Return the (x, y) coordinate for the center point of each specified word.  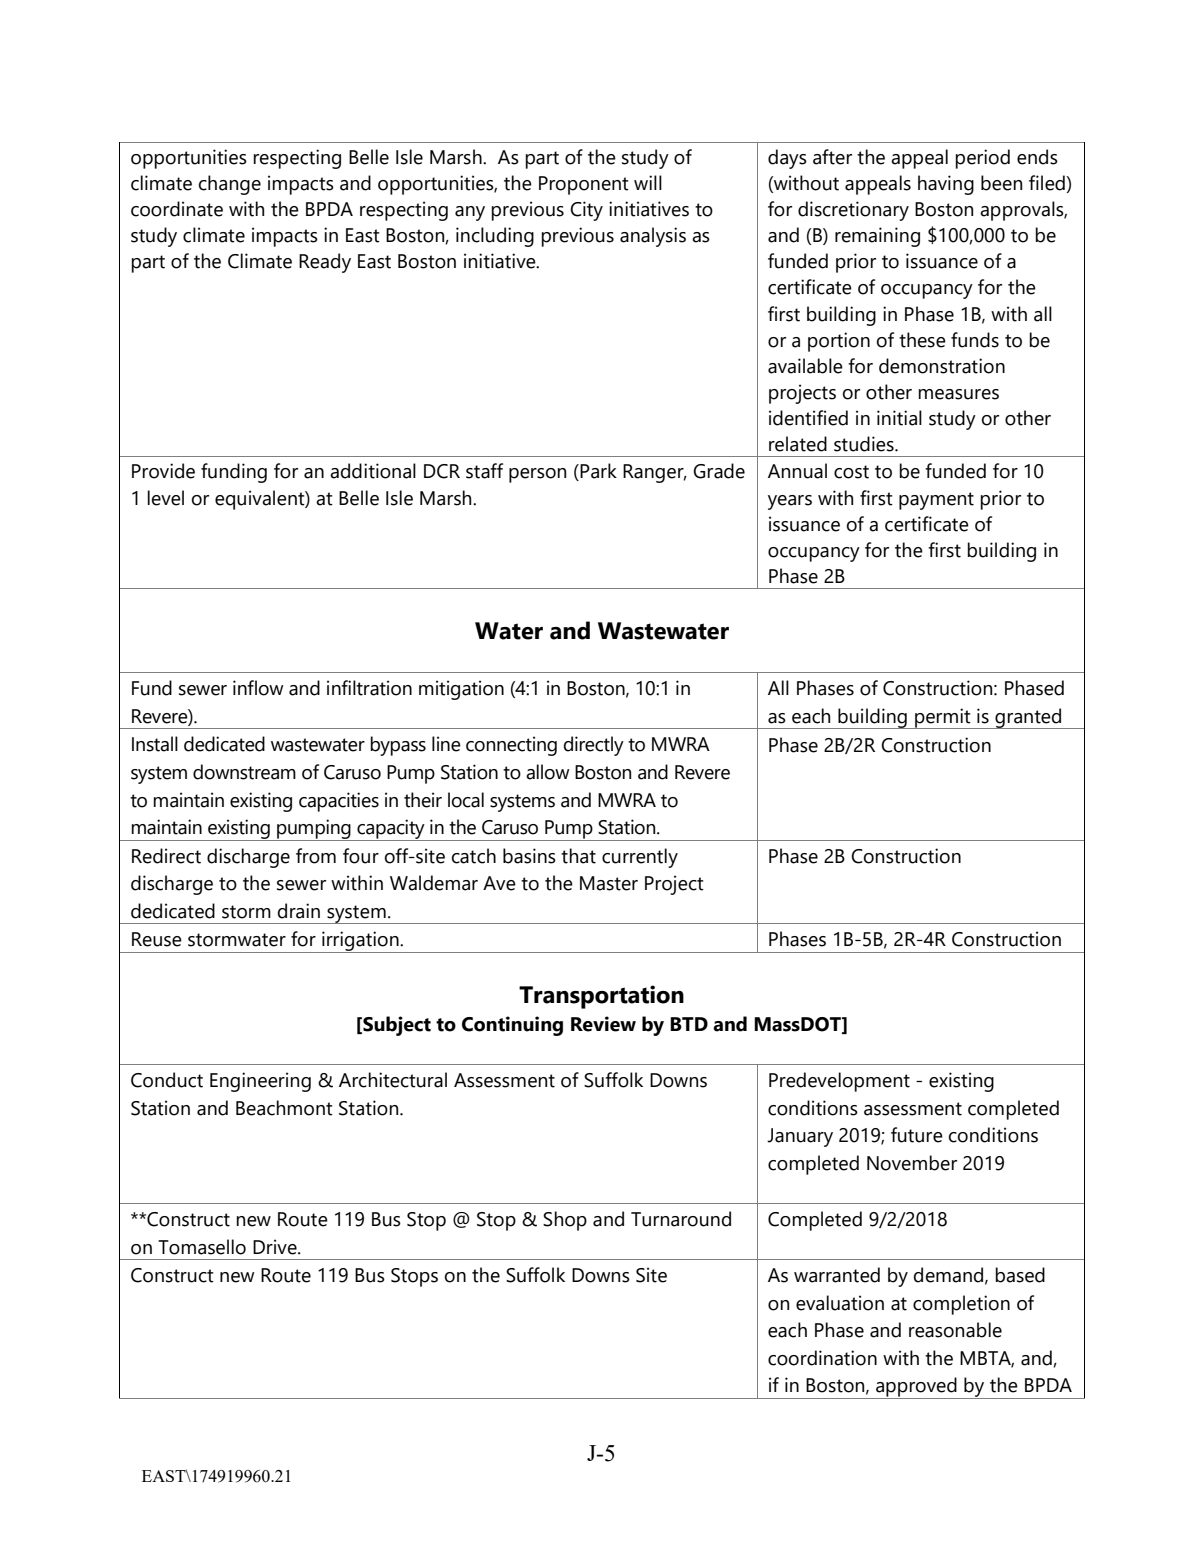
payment (936, 501)
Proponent (584, 185)
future (917, 1135)
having (946, 185)
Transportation (601, 997)
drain (299, 911)
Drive (276, 1247)
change (230, 185)
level (165, 498)
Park (597, 472)
